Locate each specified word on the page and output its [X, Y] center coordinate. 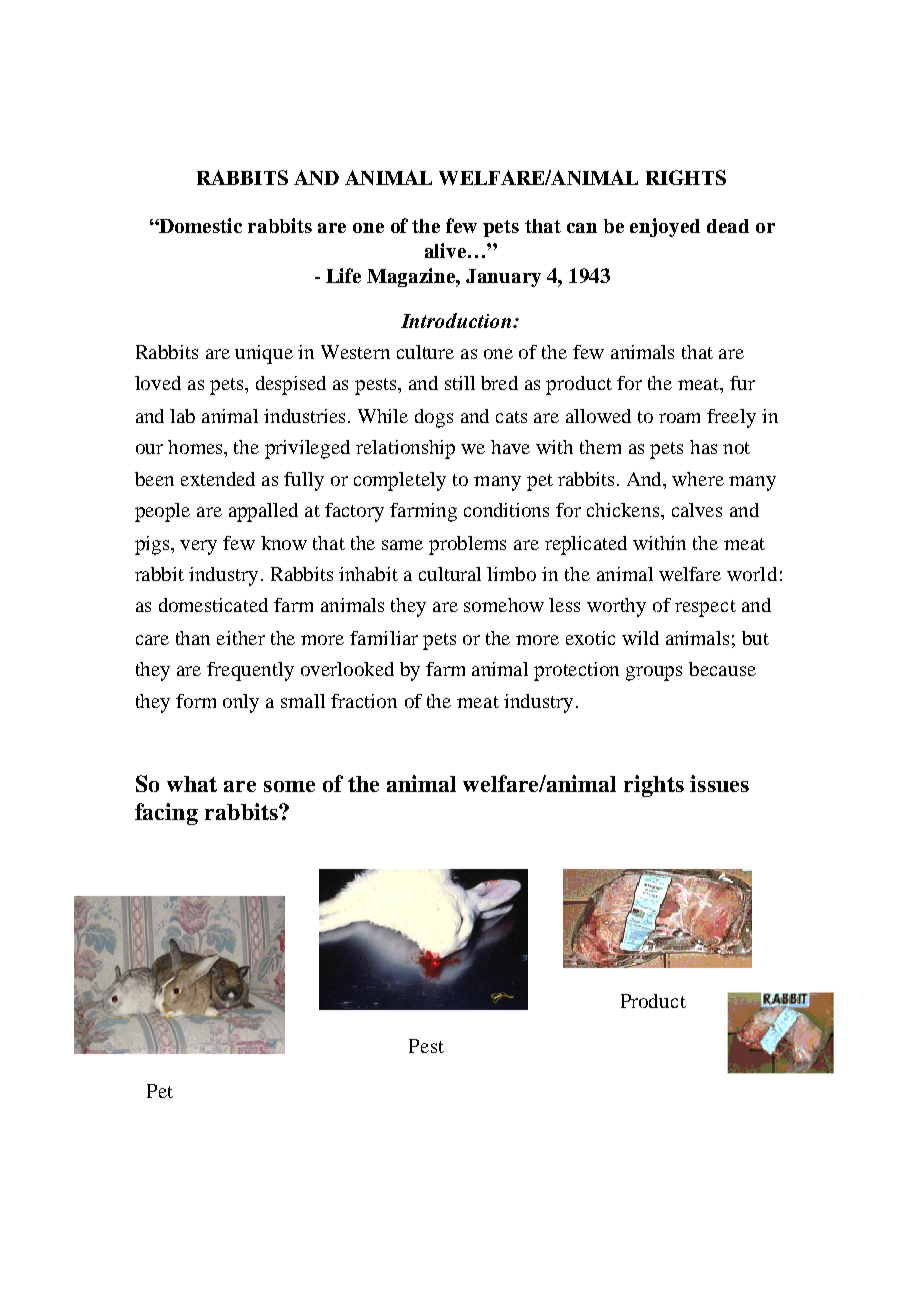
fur [742, 383]
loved [158, 383]
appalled [263, 512]
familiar [384, 638]
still [460, 383]
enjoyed [665, 227]
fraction [364, 701]
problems [467, 545]
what [192, 784]
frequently [250, 671]
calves [697, 510]
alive [447, 250]
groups [654, 673]
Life [343, 275]
